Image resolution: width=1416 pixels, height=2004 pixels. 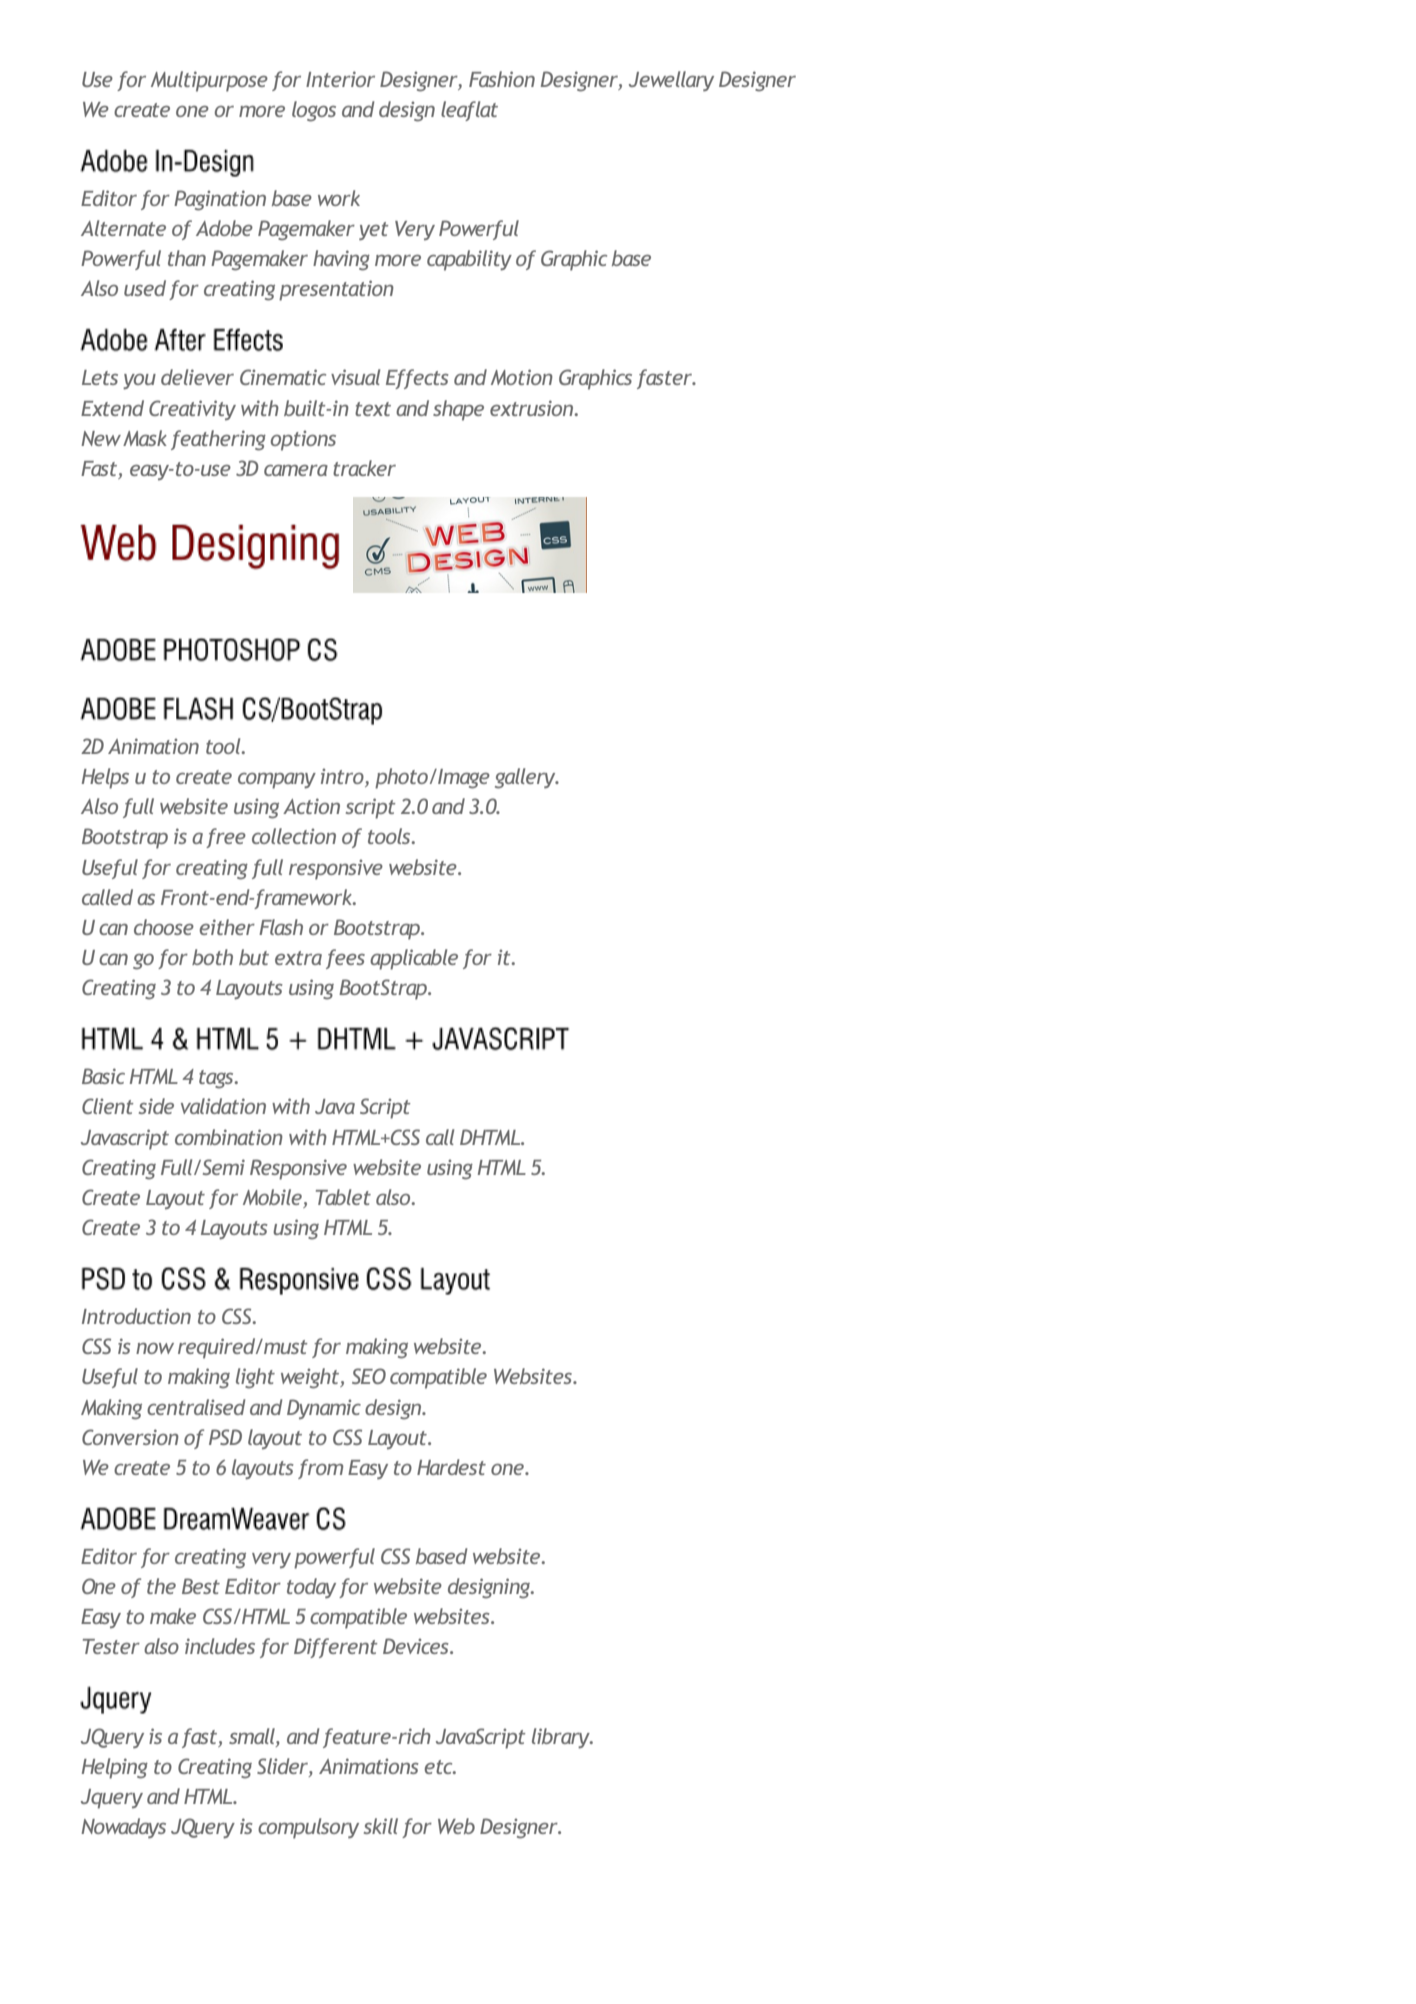 What do you see at coordinates (105, 778) in the screenshot?
I see `Helps` at bounding box center [105, 778].
